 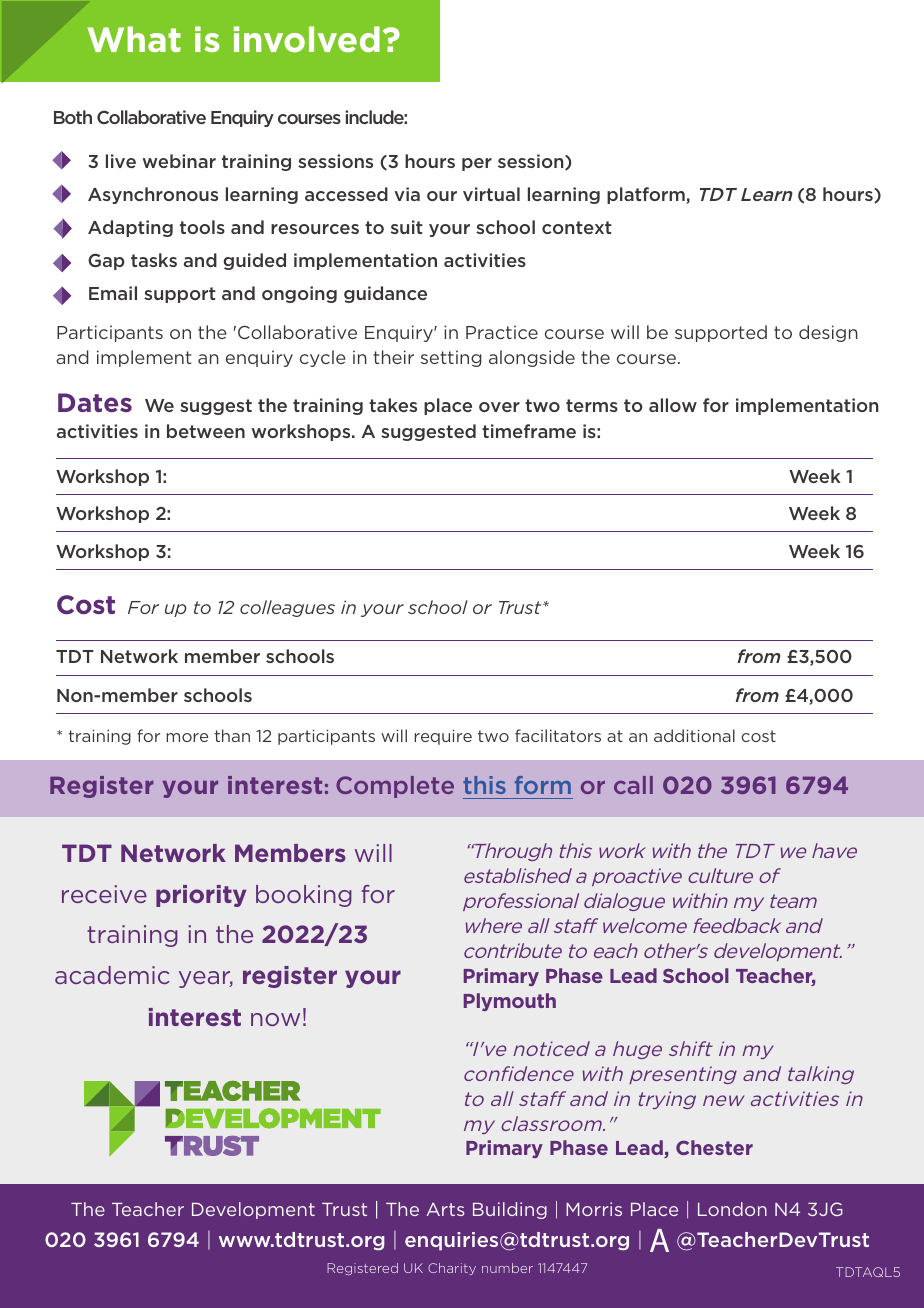 What do you see at coordinates (134, 39) in the image?
I see `What` at bounding box center [134, 39].
